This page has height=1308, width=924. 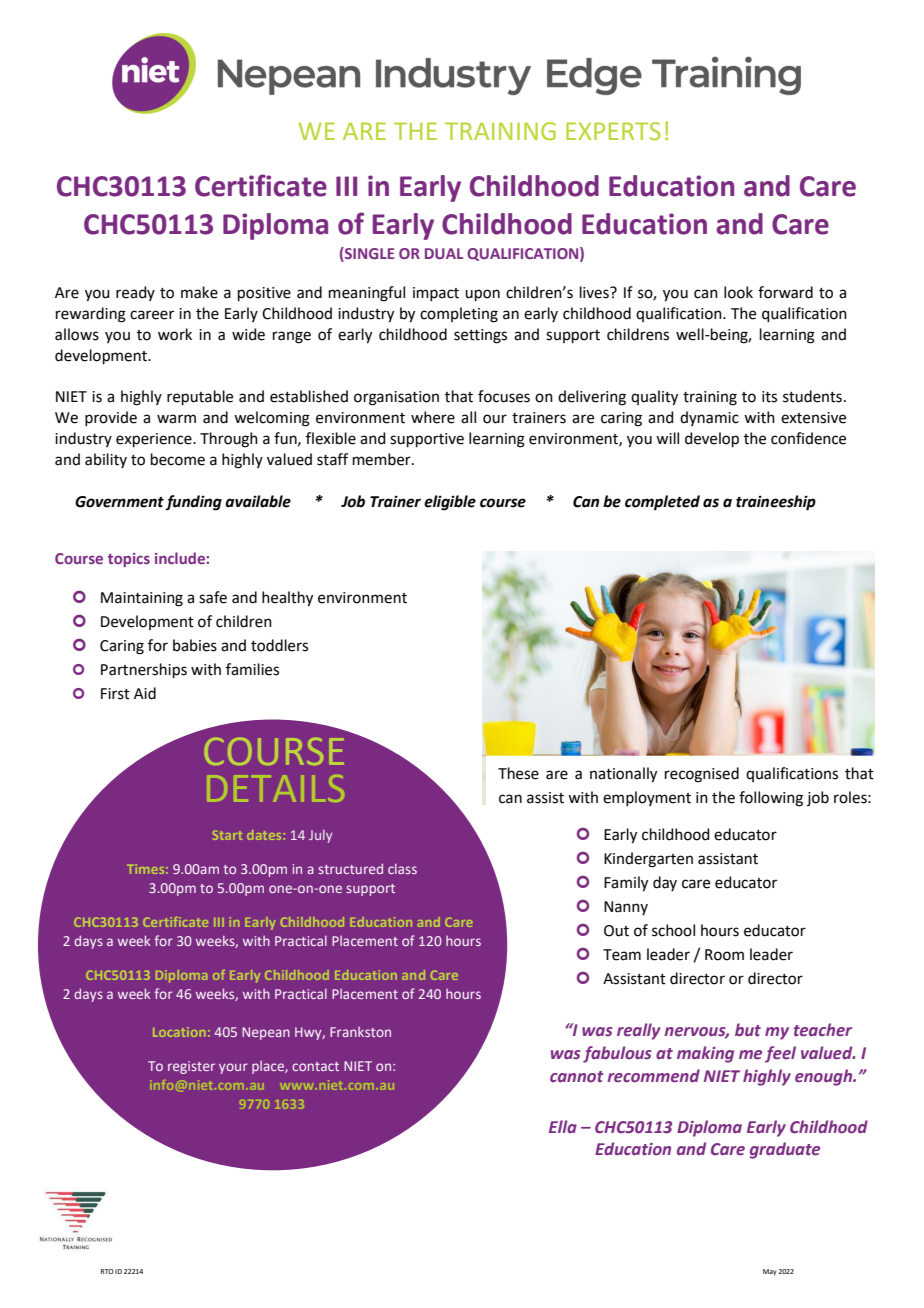 I want to click on DUAL, so click(x=444, y=253).
